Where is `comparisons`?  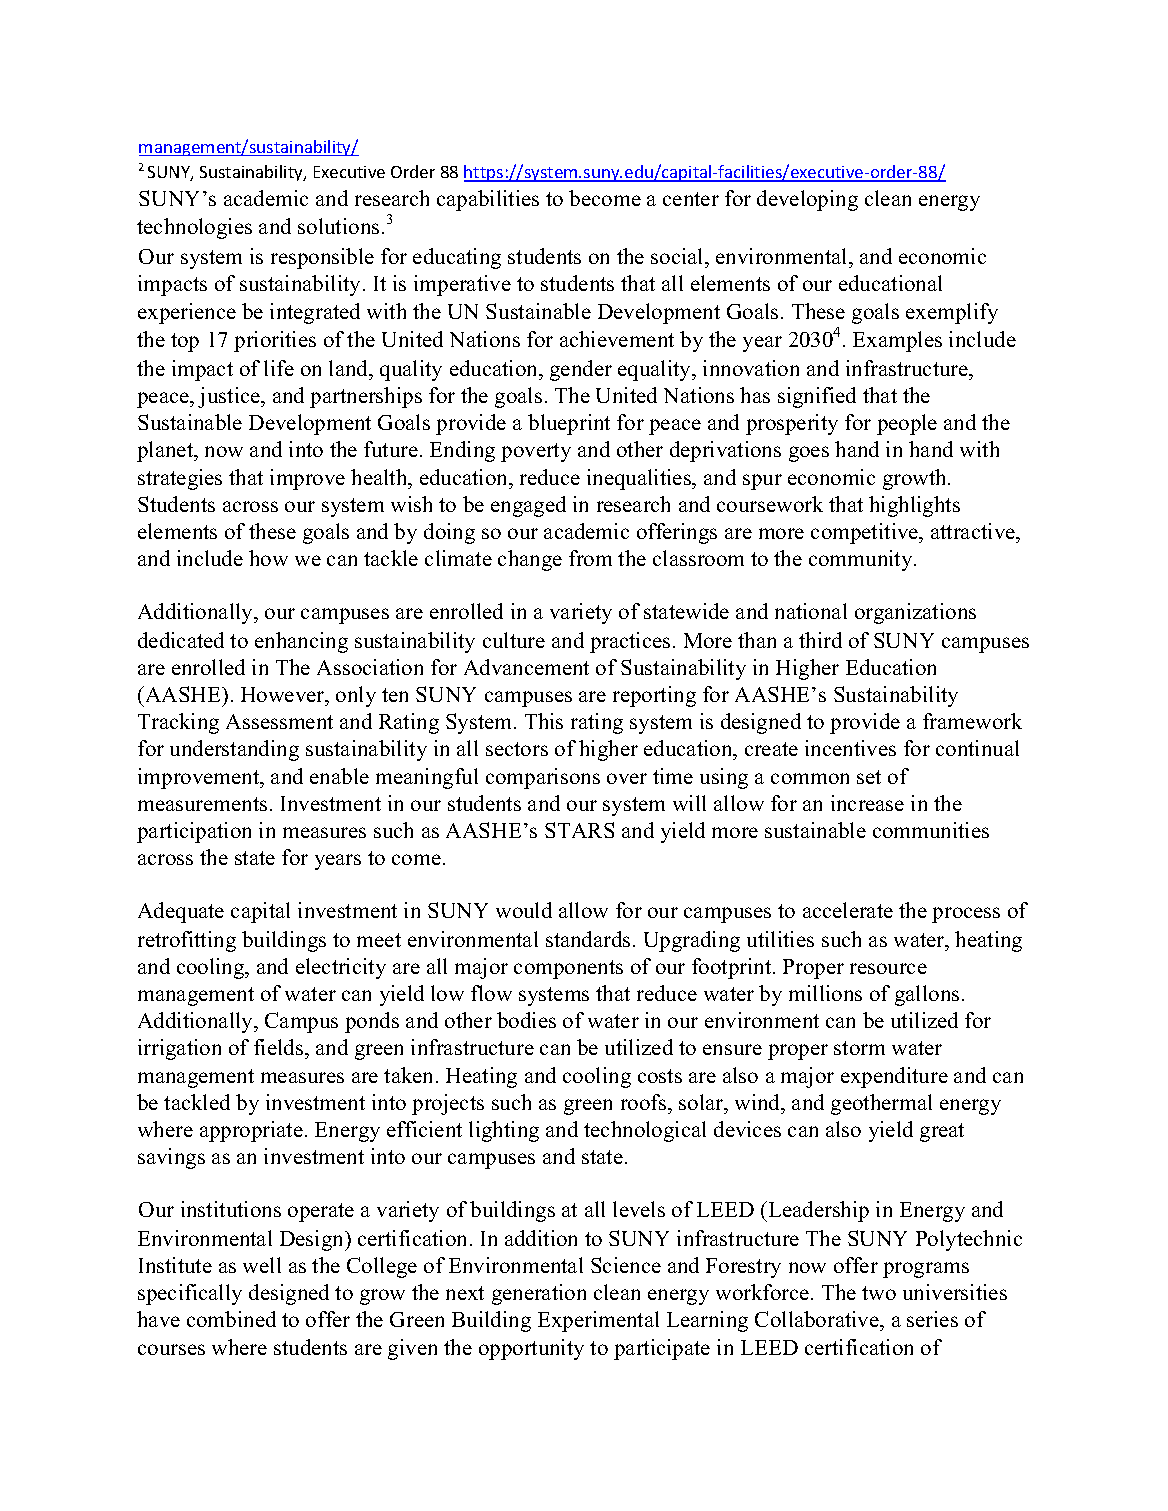 comparisons is located at coordinates (543, 778).
